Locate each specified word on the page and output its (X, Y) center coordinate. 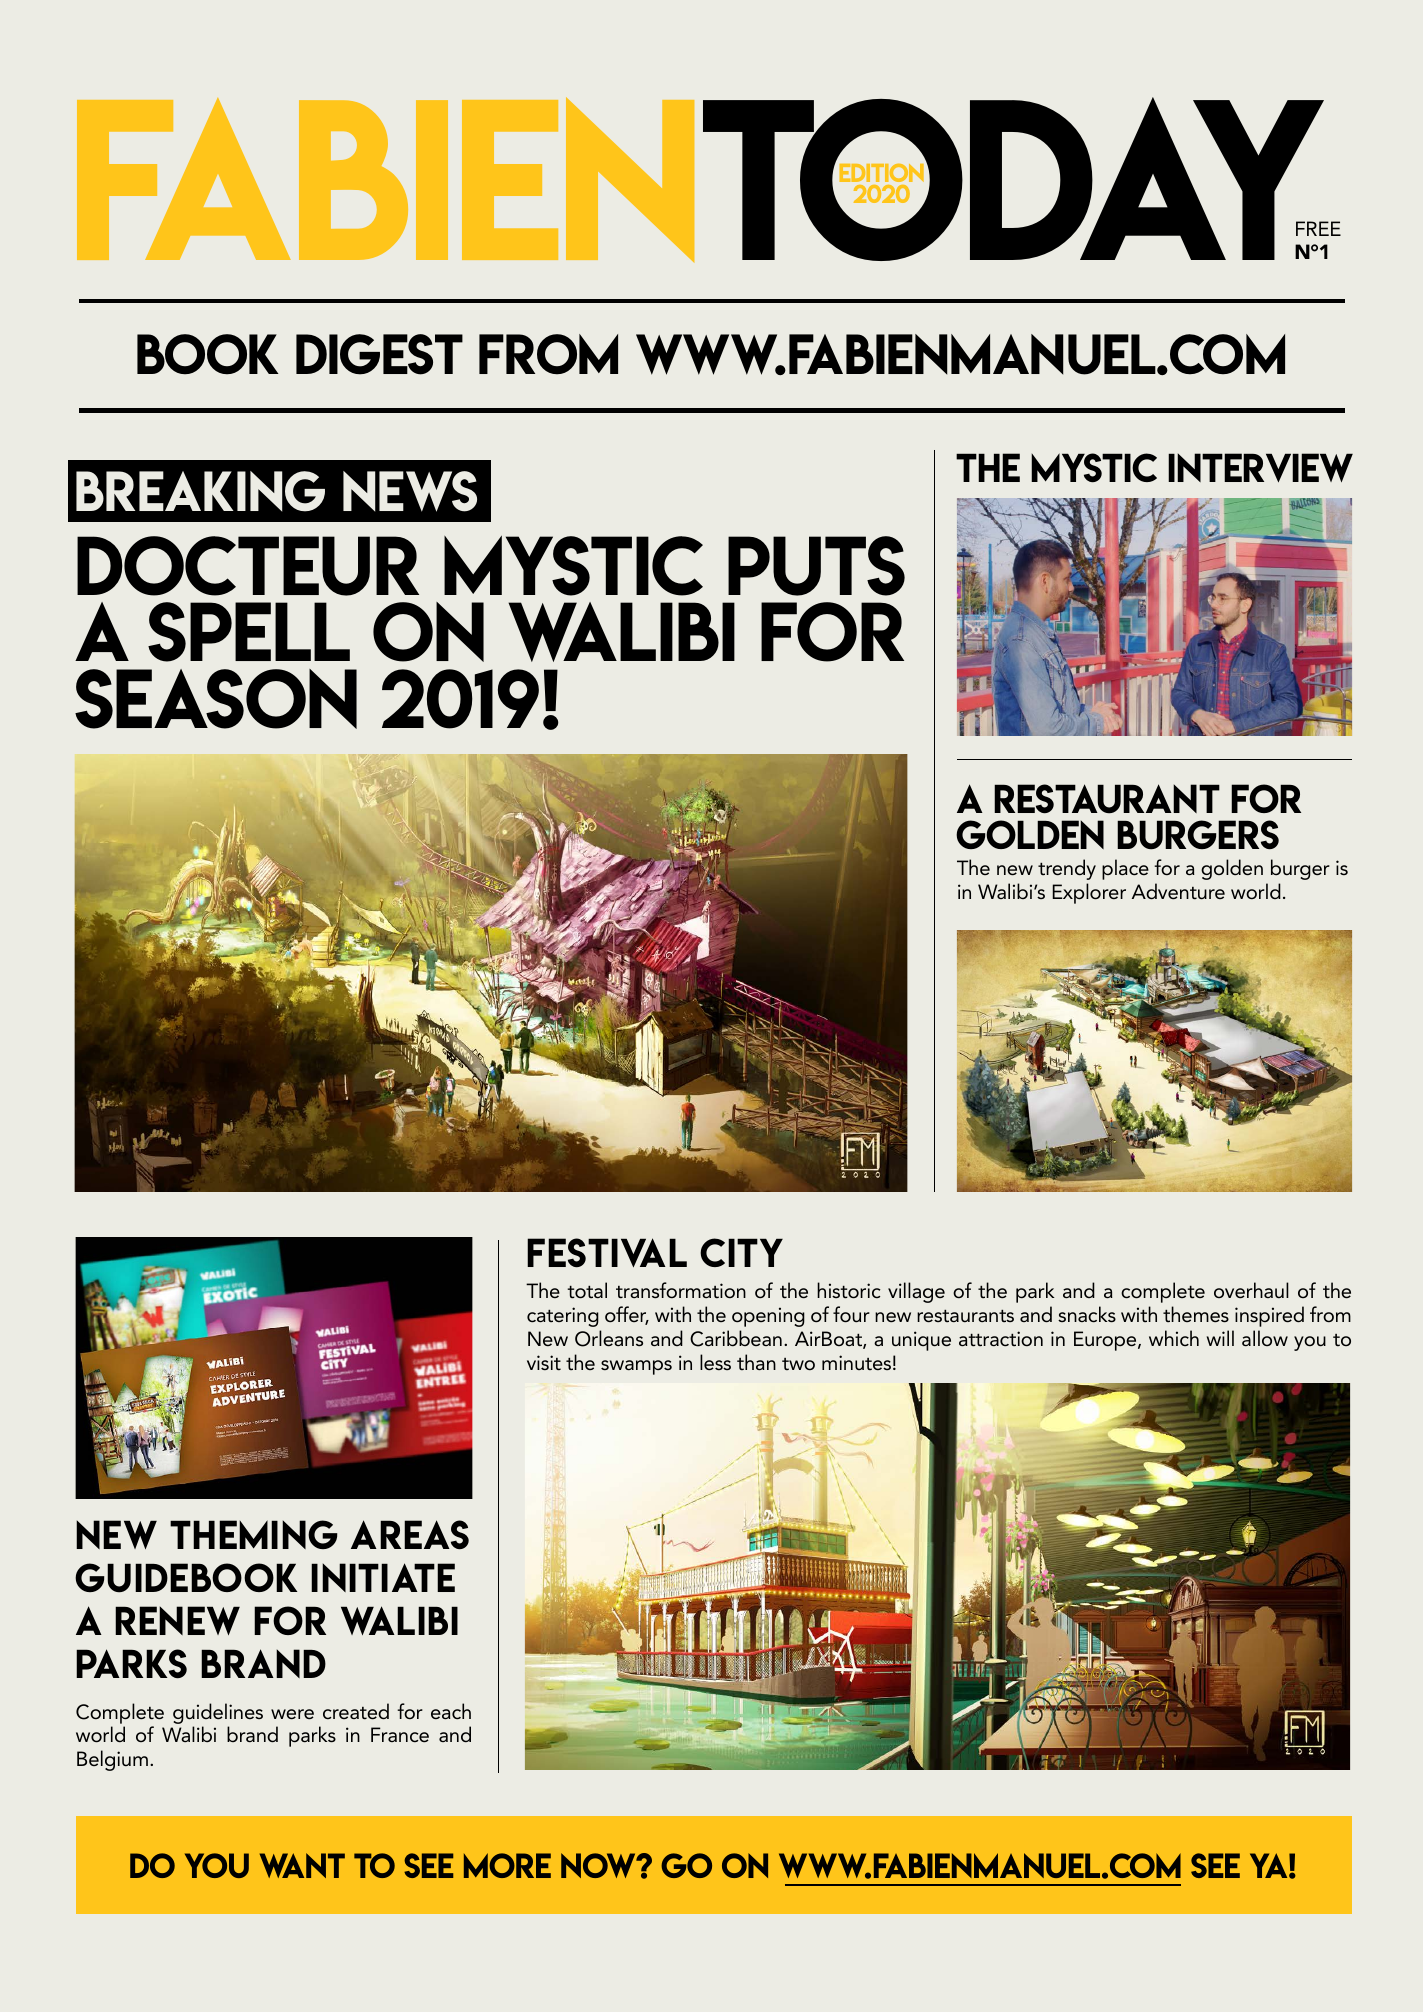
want (302, 1865)
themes (1196, 1314)
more (507, 1865)
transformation (681, 1290)
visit (544, 1363)
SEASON (216, 699)
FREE (1318, 228)
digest (379, 354)
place (1125, 869)
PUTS (816, 566)
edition (882, 175)
